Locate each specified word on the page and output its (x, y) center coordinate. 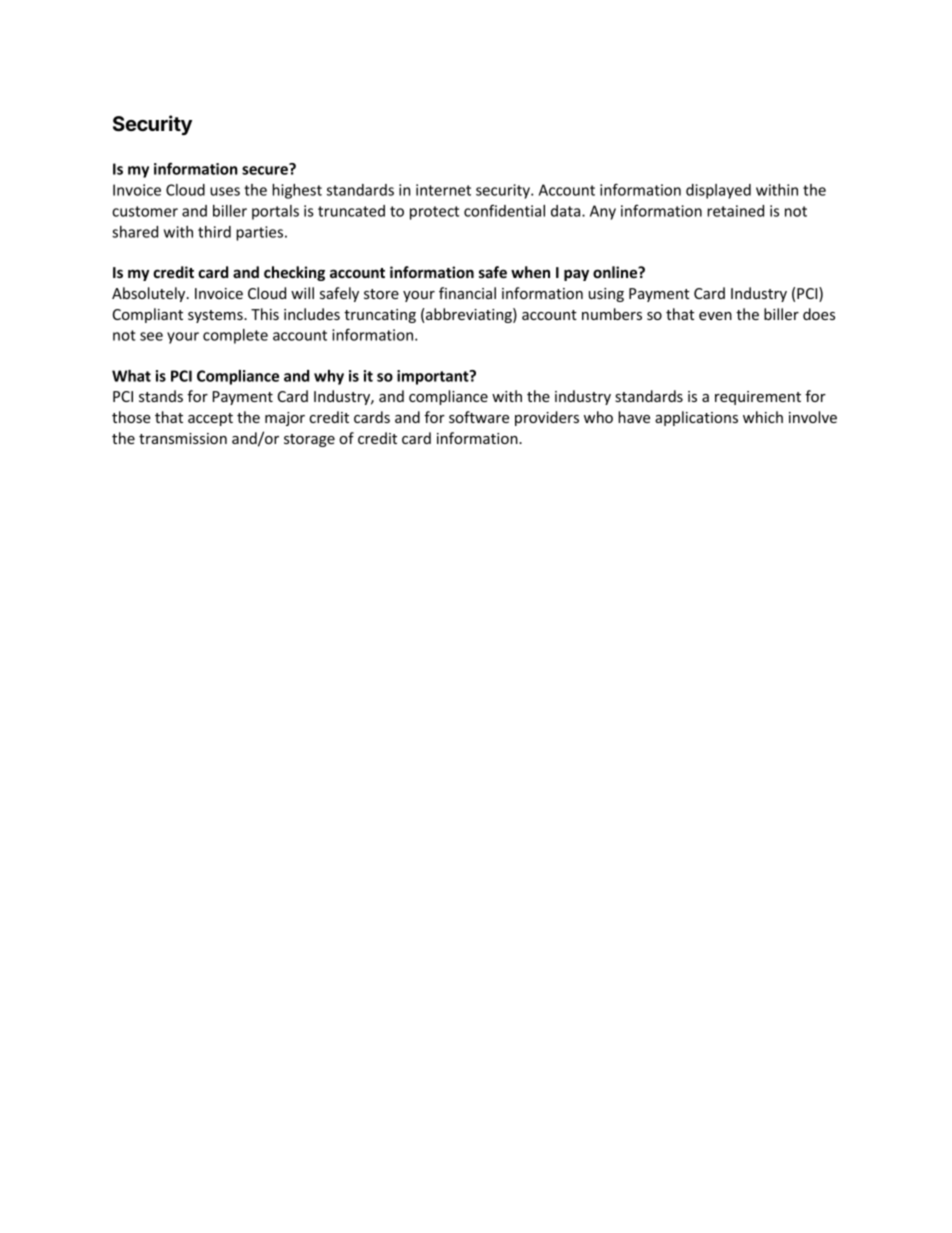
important (434, 377)
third (214, 232)
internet (443, 190)
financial (467, 293)
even (715, 316)
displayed (718, 191)
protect (434, 213)
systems (216, 316)
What (131, 376)
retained (735, 211)
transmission (183, 438)
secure (266, 169)
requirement (758, 398)
